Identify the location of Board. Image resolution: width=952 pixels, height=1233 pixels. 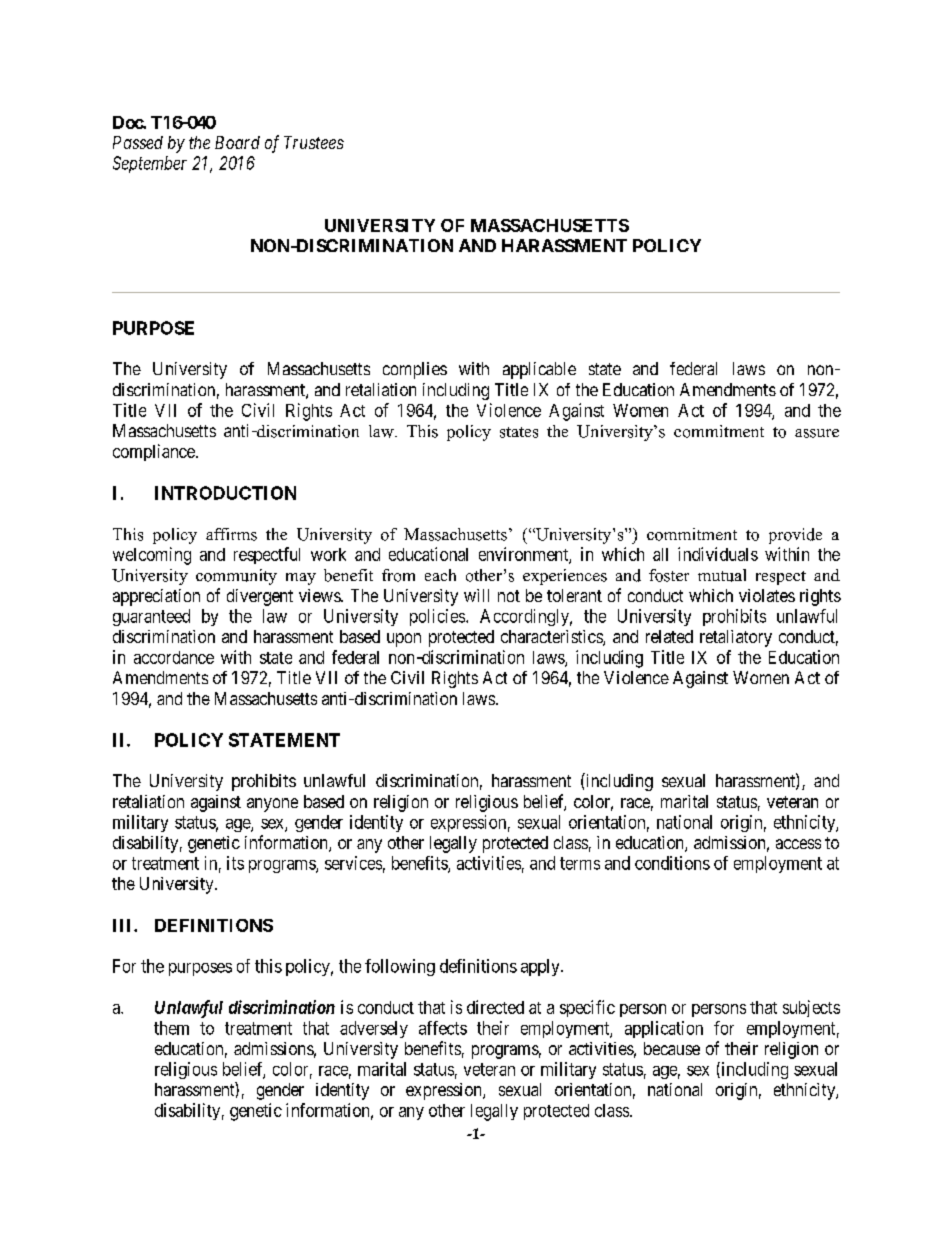
(237, 142).
